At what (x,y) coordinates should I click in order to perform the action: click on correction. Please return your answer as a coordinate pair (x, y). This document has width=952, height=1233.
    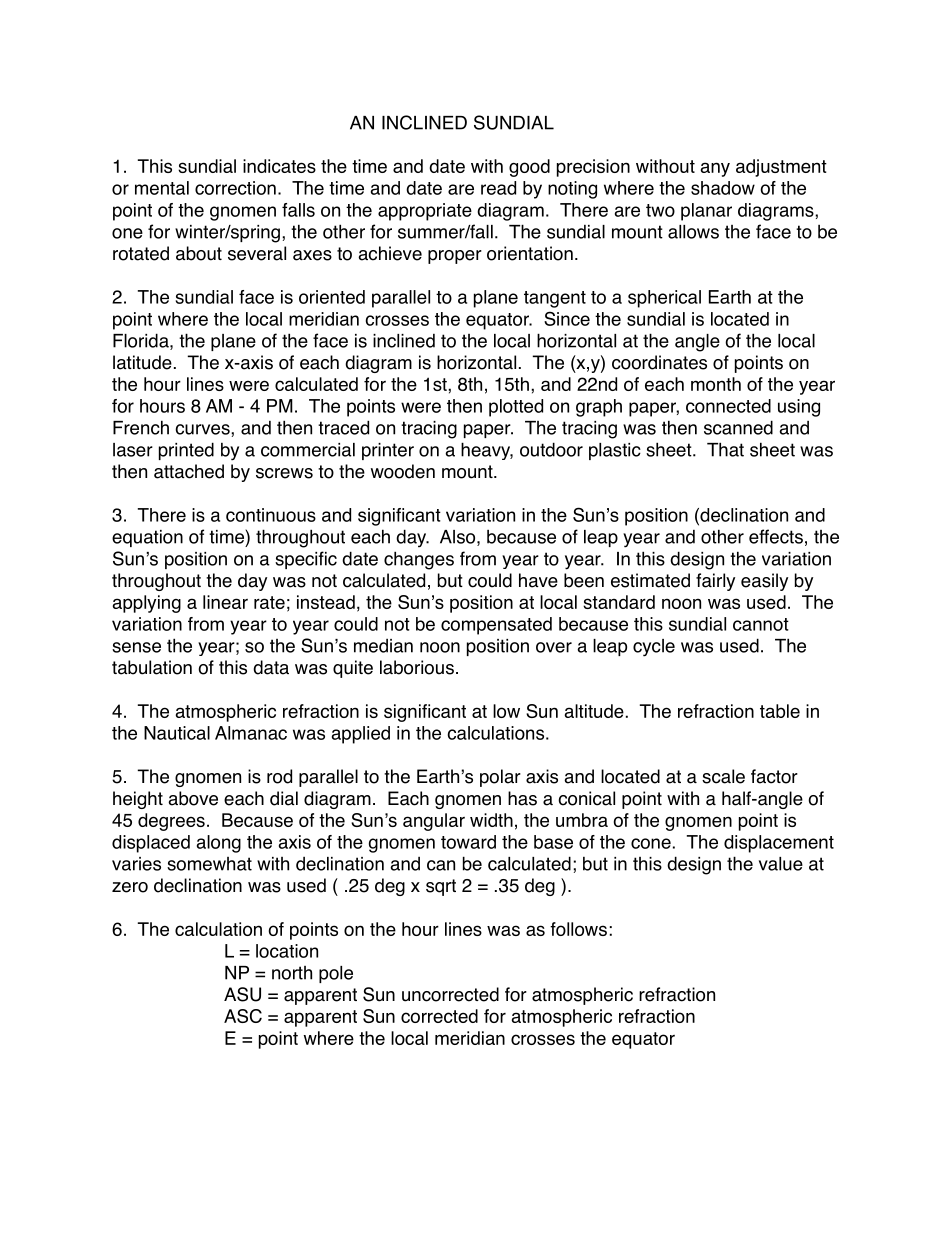
    Looking at the image, I should click on (235, 188).
